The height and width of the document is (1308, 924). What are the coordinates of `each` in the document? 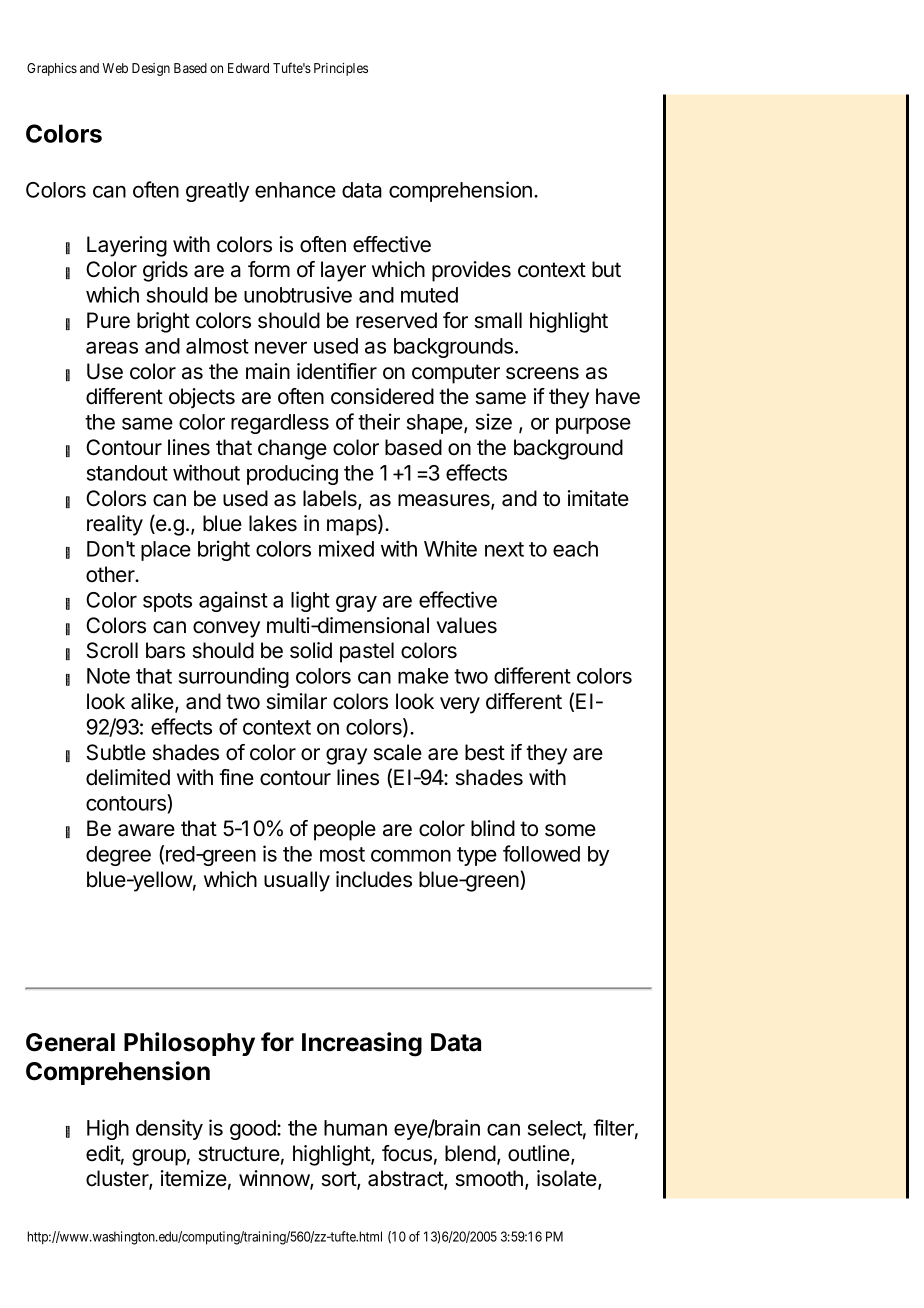 It's located at (575, 549).
